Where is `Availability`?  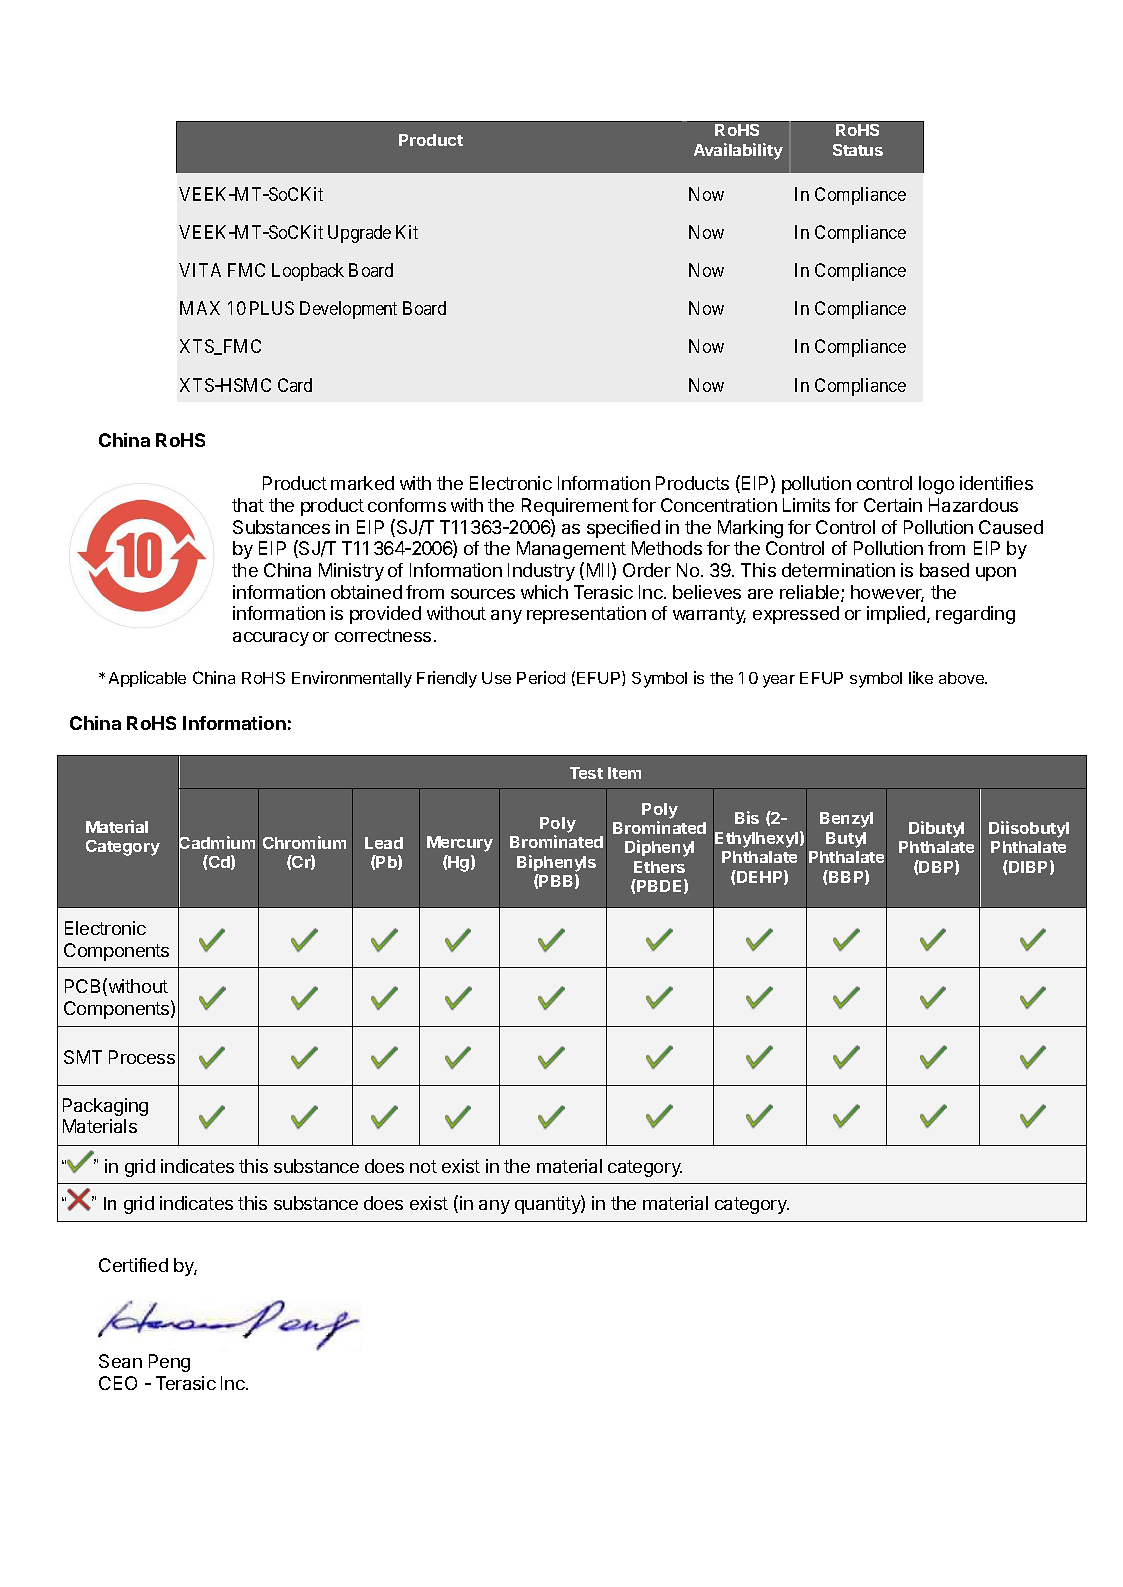
Availability is located at coordinates (738, 151).
